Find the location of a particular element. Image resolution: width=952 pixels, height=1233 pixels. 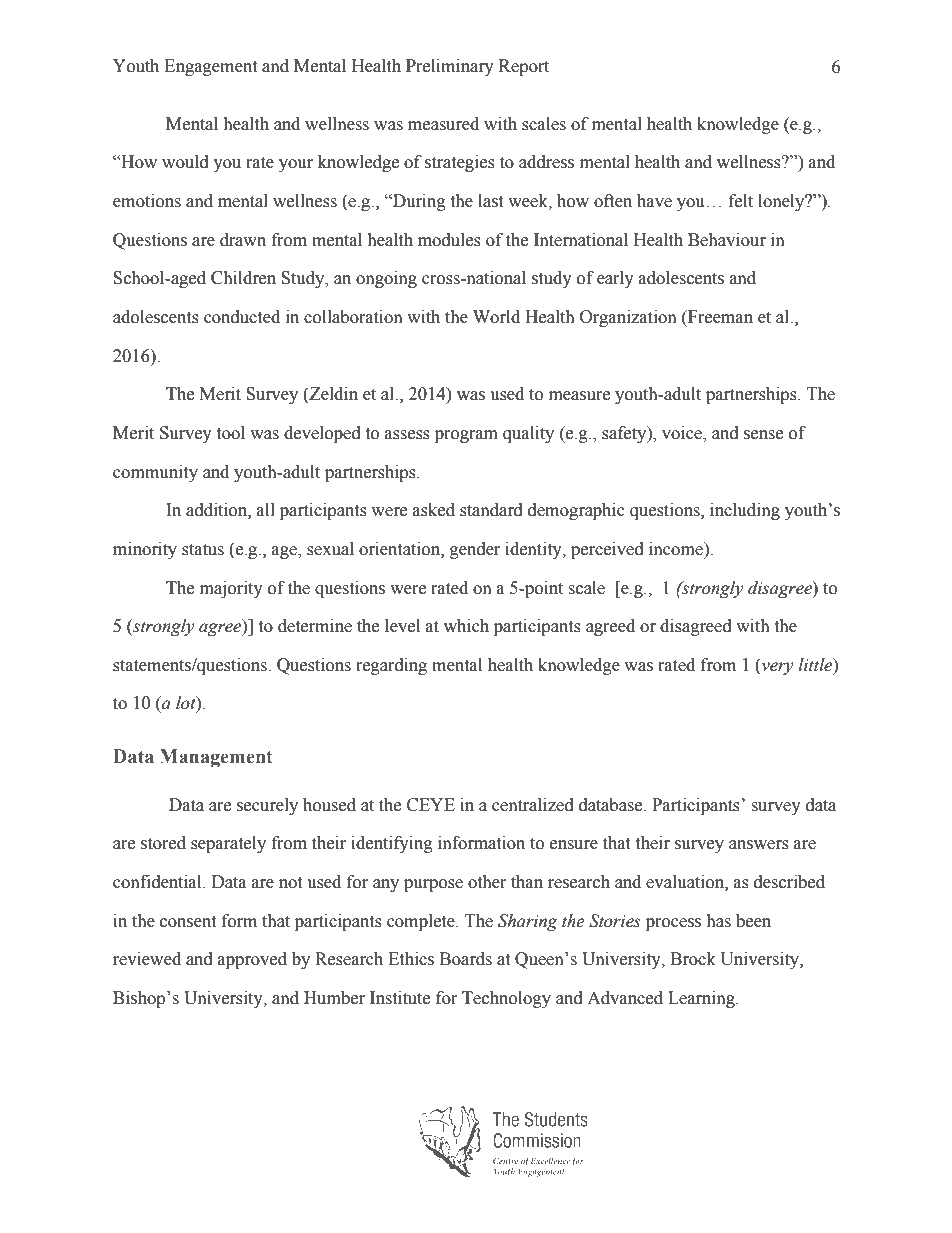

voice is located at coordinates (683, 434).
